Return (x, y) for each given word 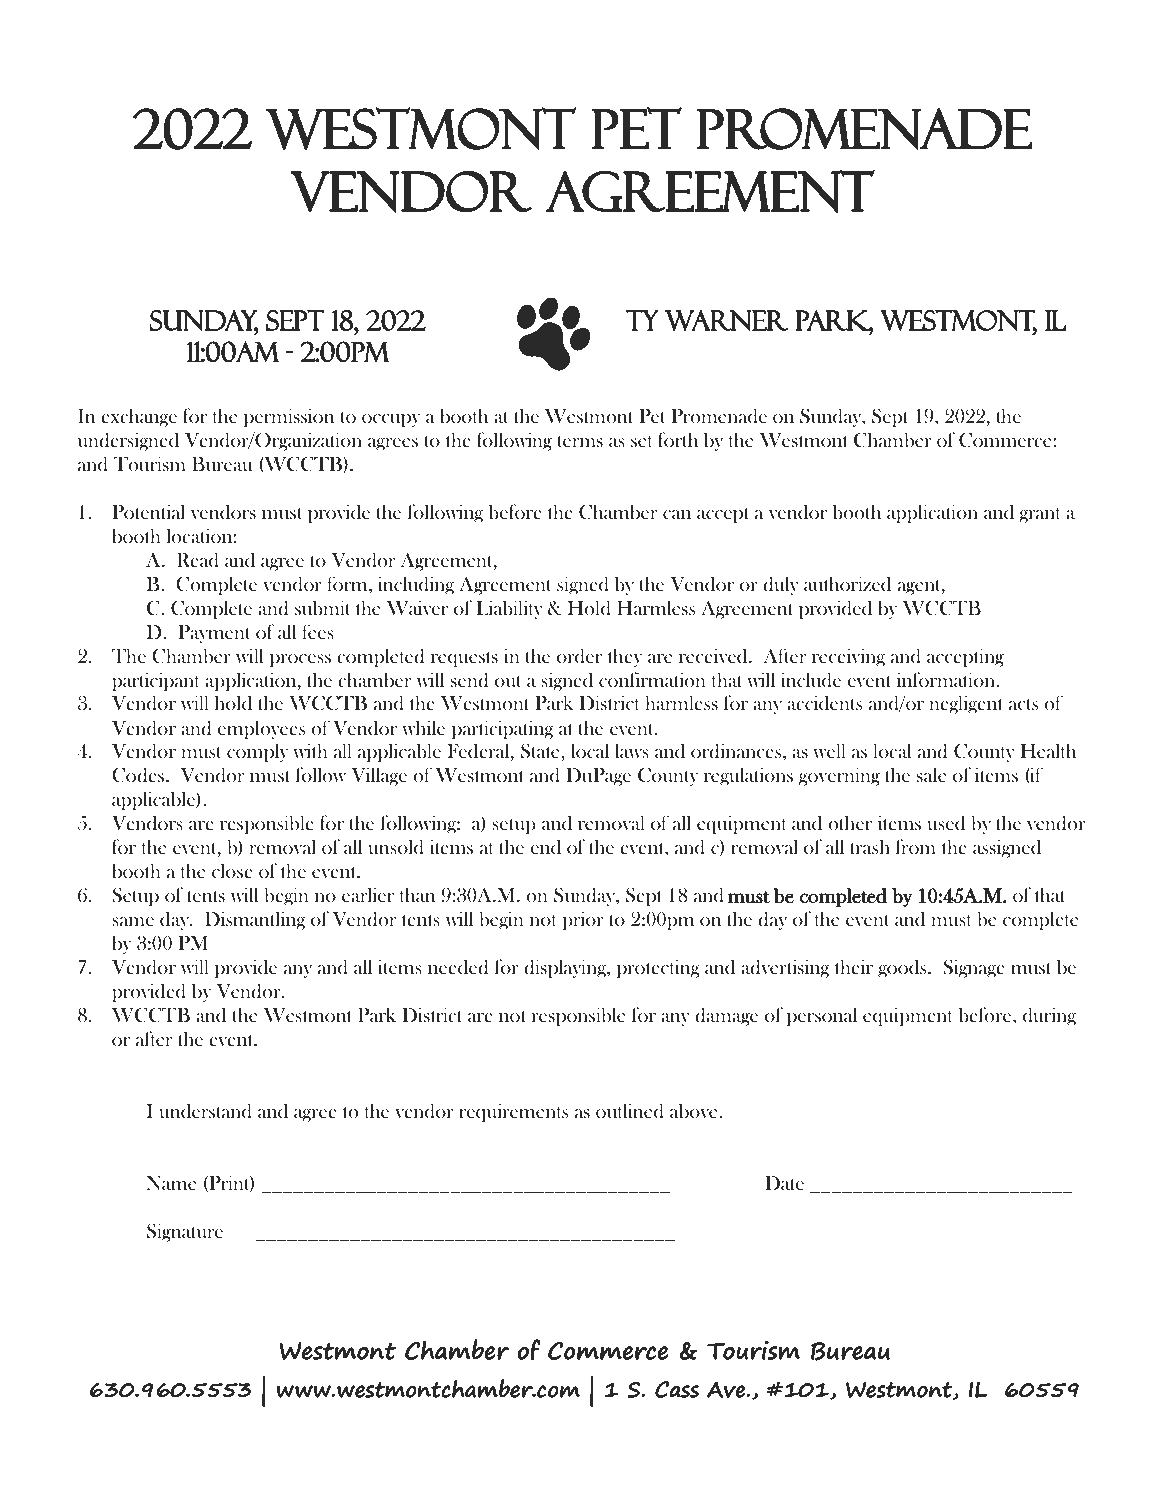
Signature (185, 1232)
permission (289, 417)
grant (1040, 515)
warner (726, 320)
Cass (677, 1389)
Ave (727, 1390)
